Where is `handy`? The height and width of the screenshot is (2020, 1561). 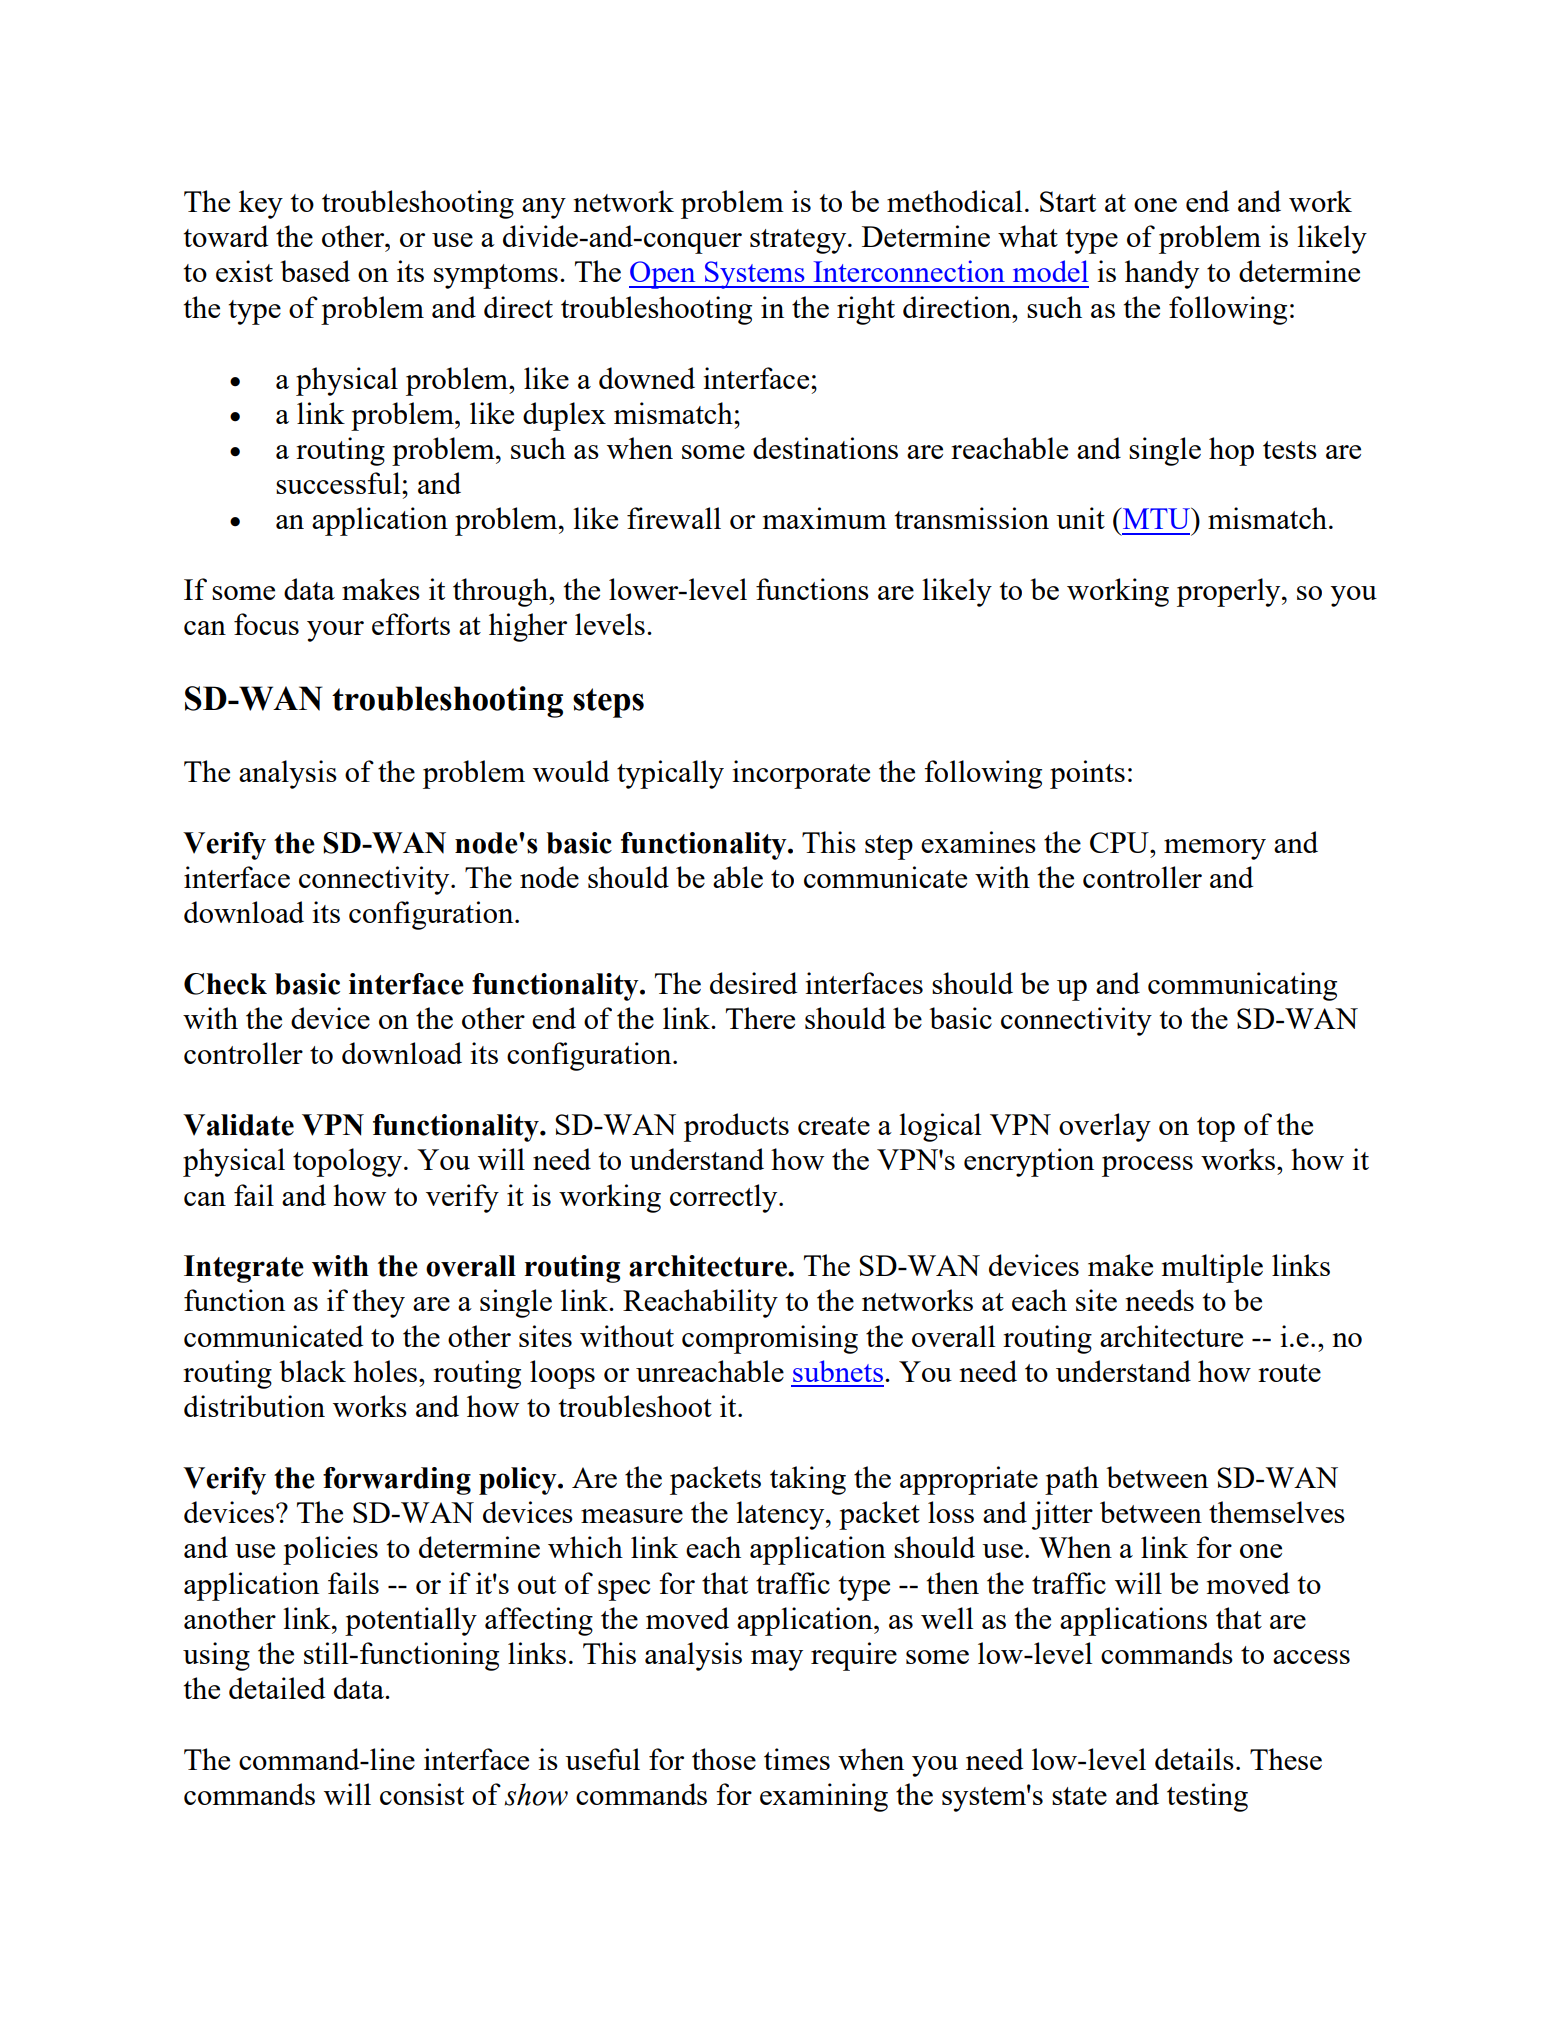 handy is located at coordinates (1162, 274).
